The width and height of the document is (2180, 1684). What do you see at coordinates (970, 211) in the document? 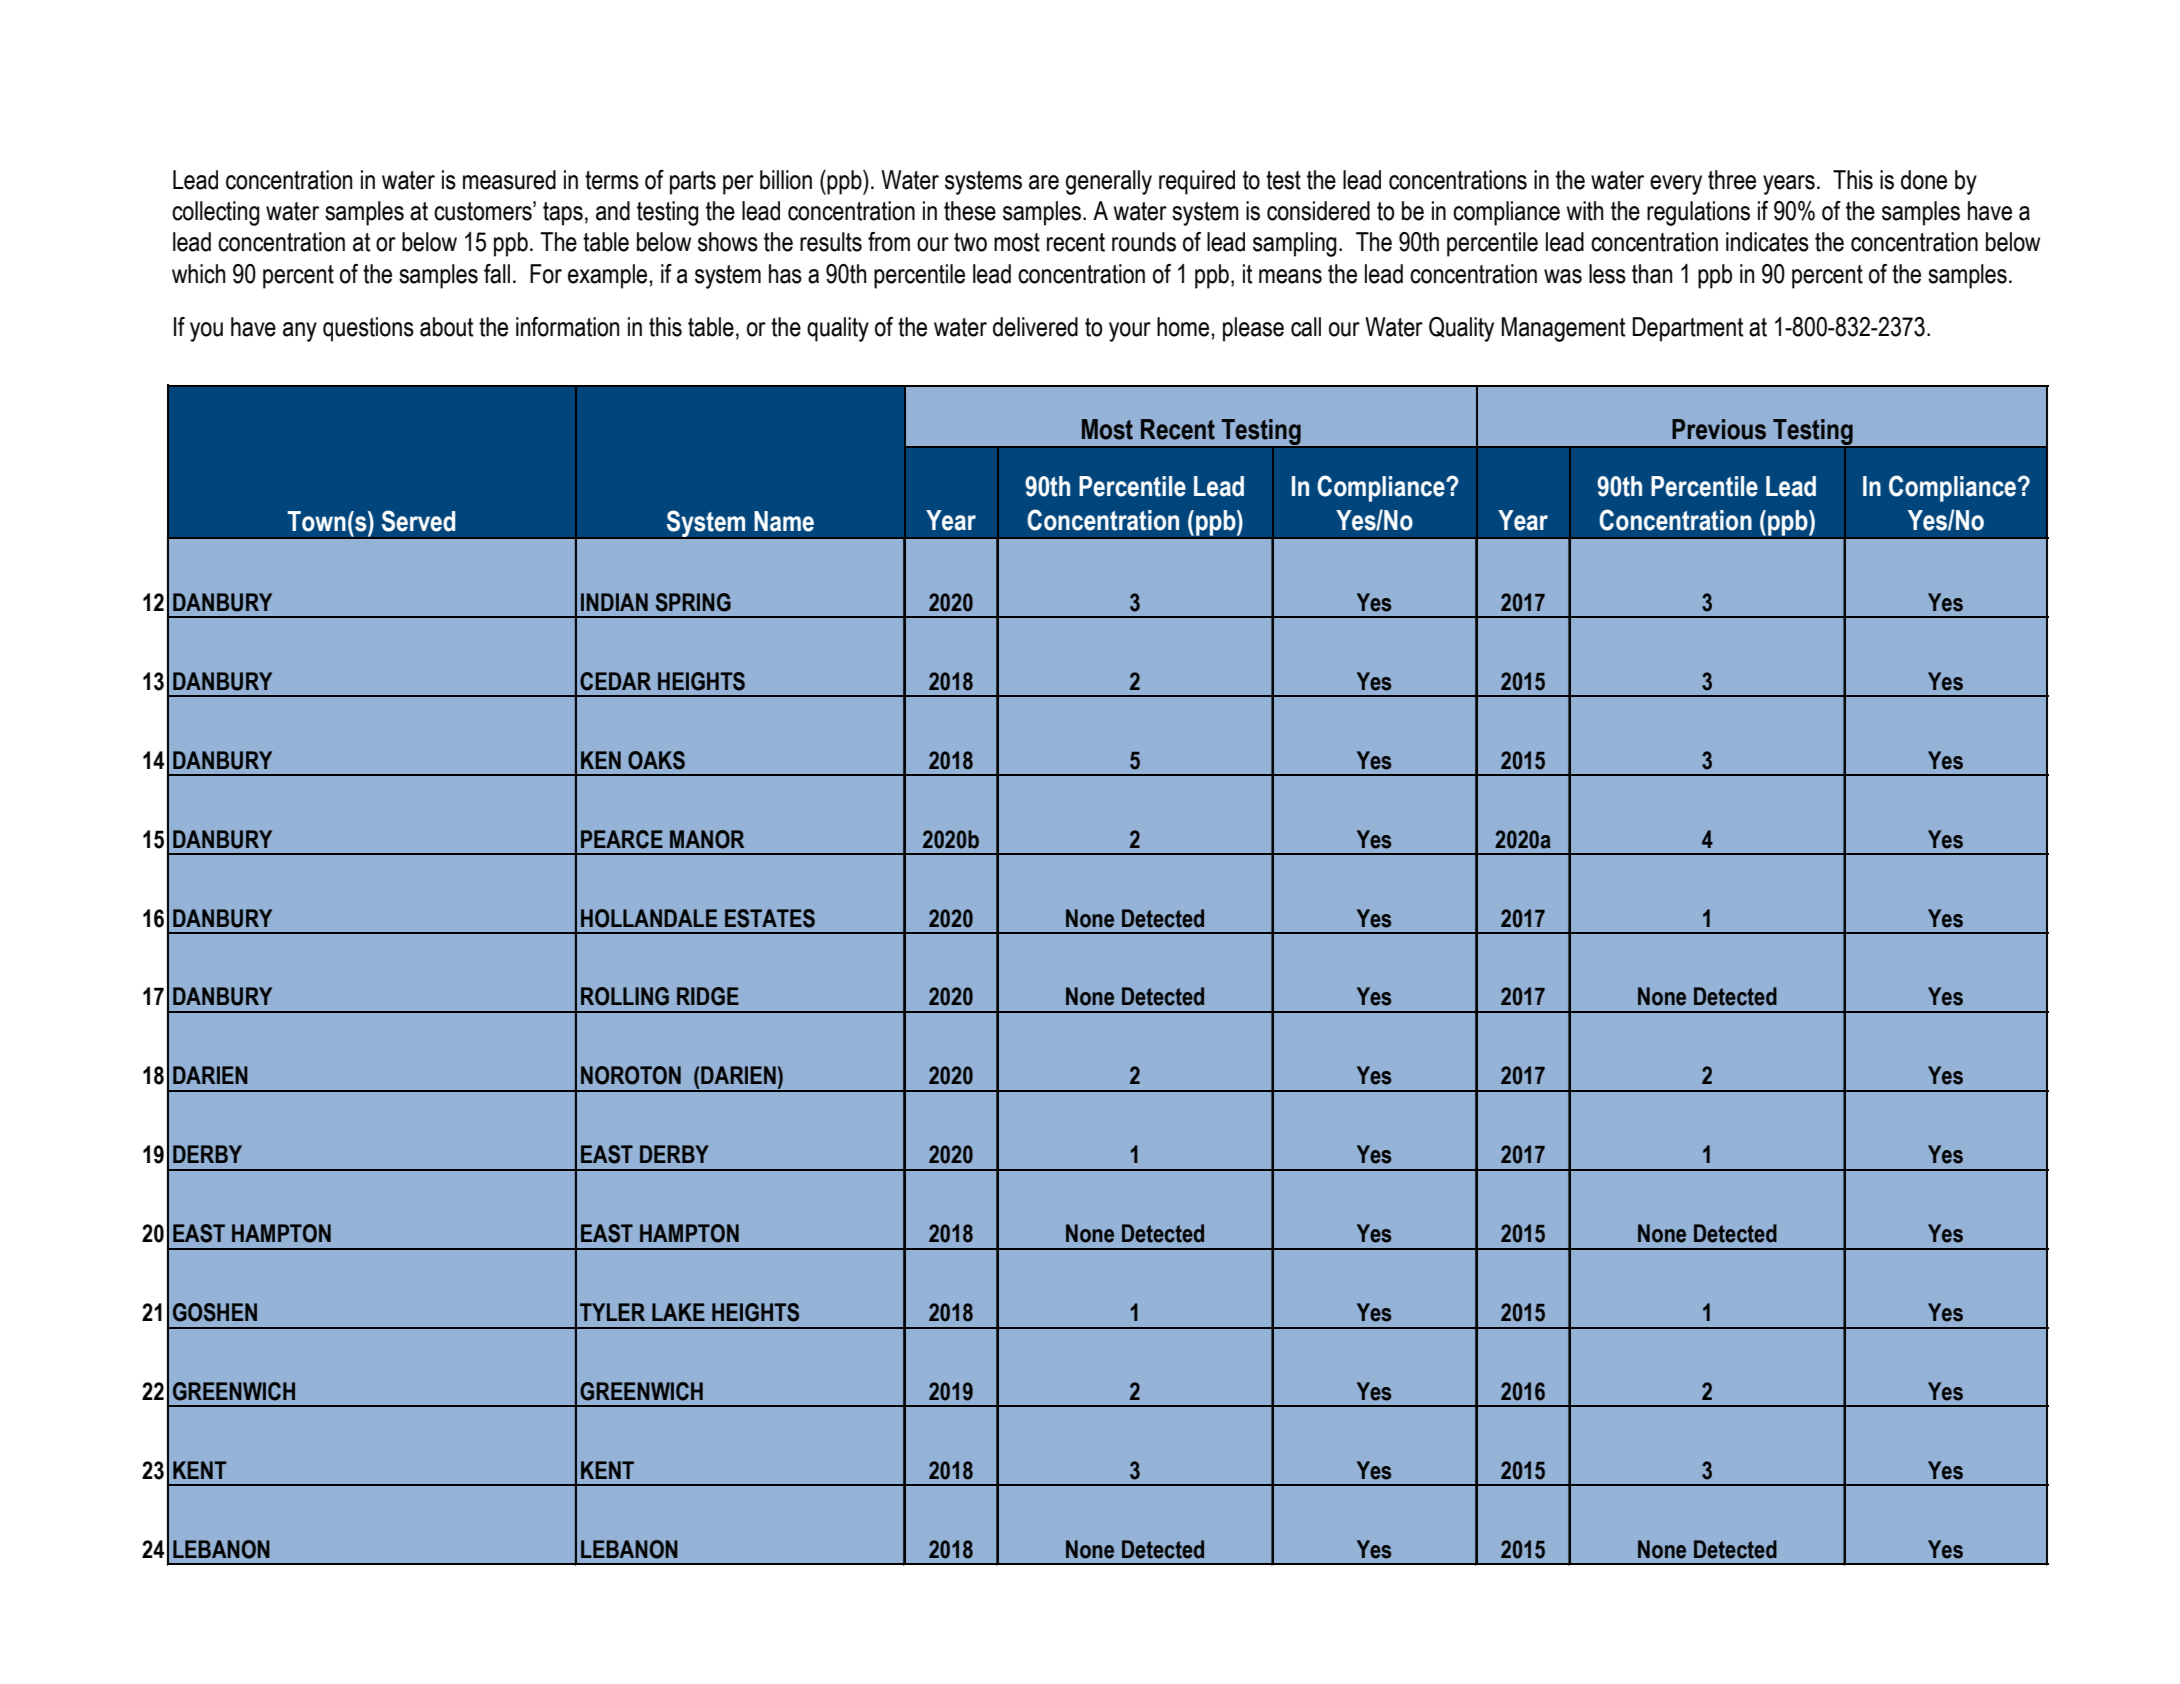
I see `these` at bounding box center [970, 211].
